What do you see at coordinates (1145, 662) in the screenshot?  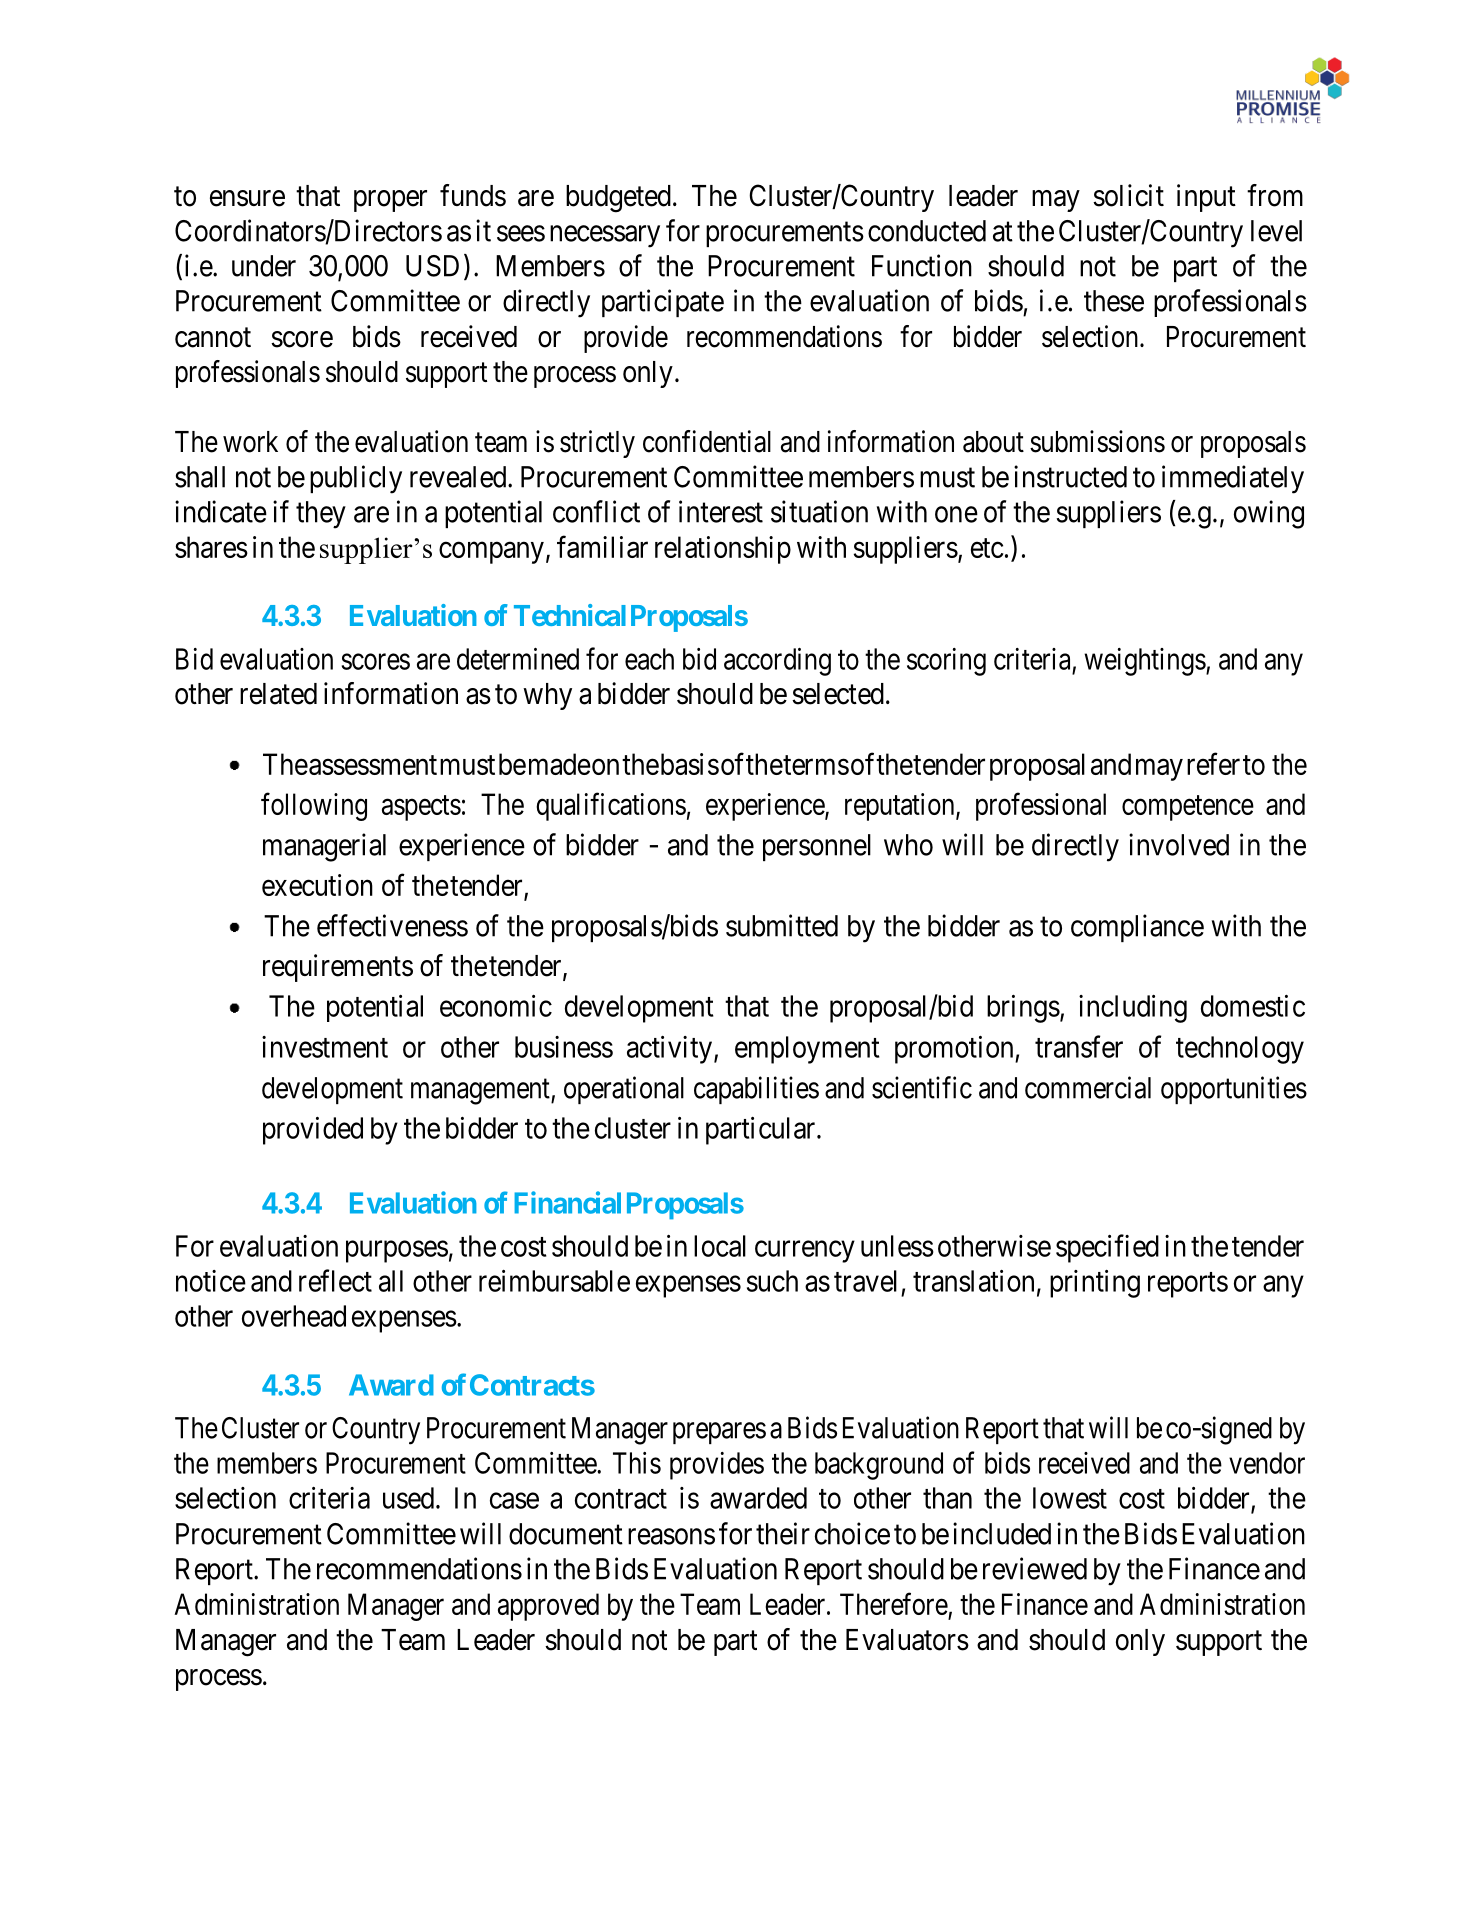 I see `weightings` at bounding box center [1145, 662].
